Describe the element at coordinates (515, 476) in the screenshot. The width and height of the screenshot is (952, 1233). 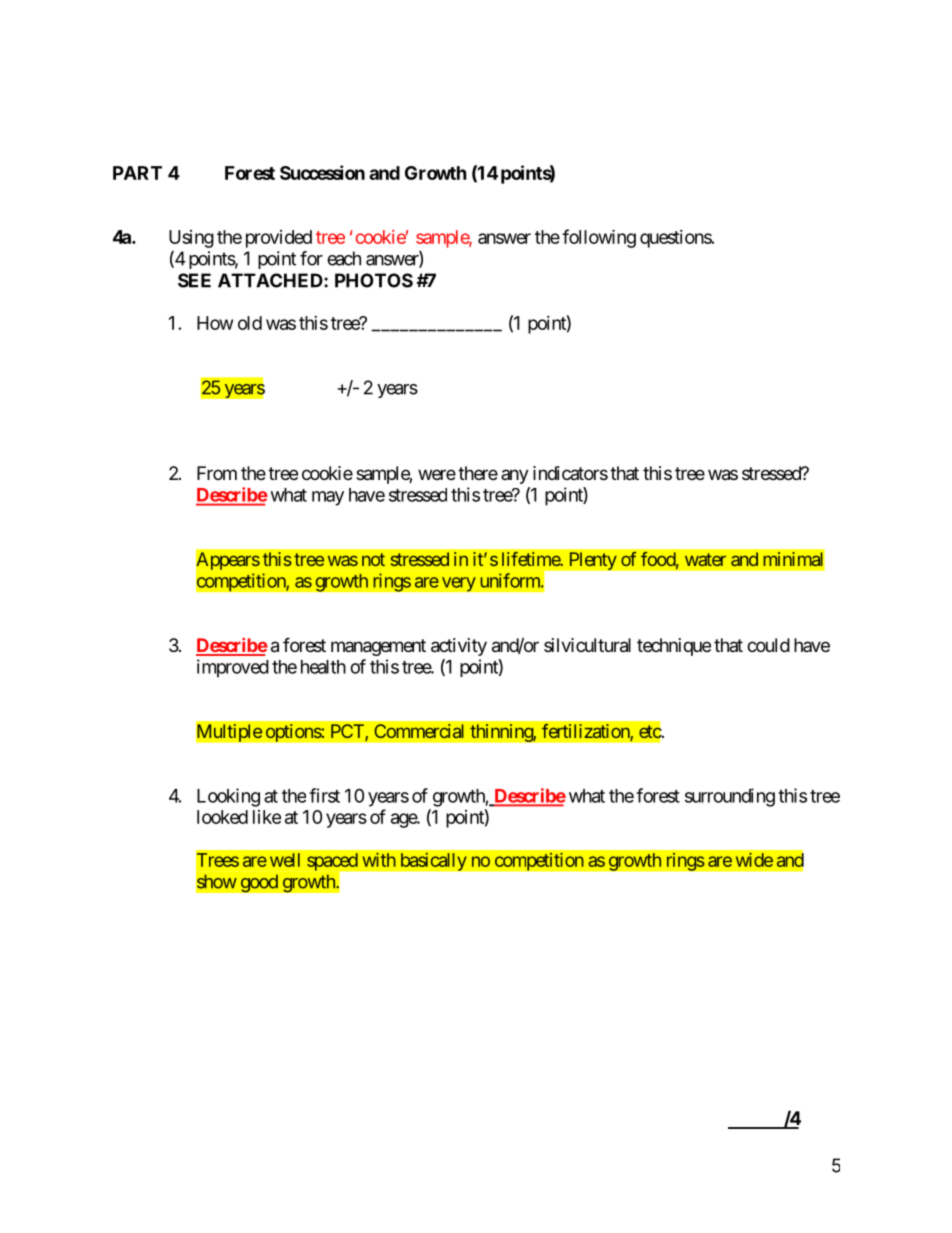
I see `any` at that location.
